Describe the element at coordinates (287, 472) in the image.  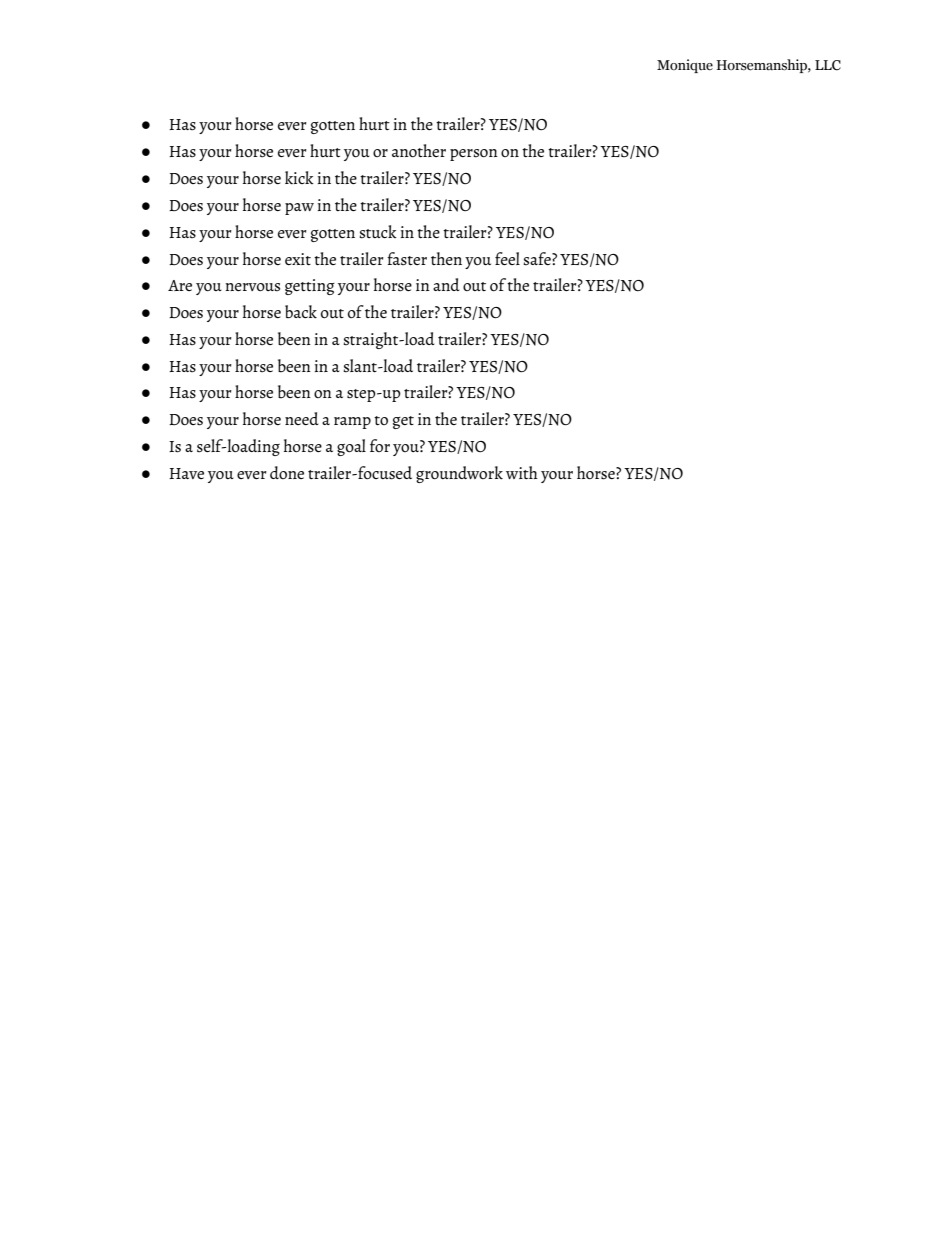
I see `done` at that location.
